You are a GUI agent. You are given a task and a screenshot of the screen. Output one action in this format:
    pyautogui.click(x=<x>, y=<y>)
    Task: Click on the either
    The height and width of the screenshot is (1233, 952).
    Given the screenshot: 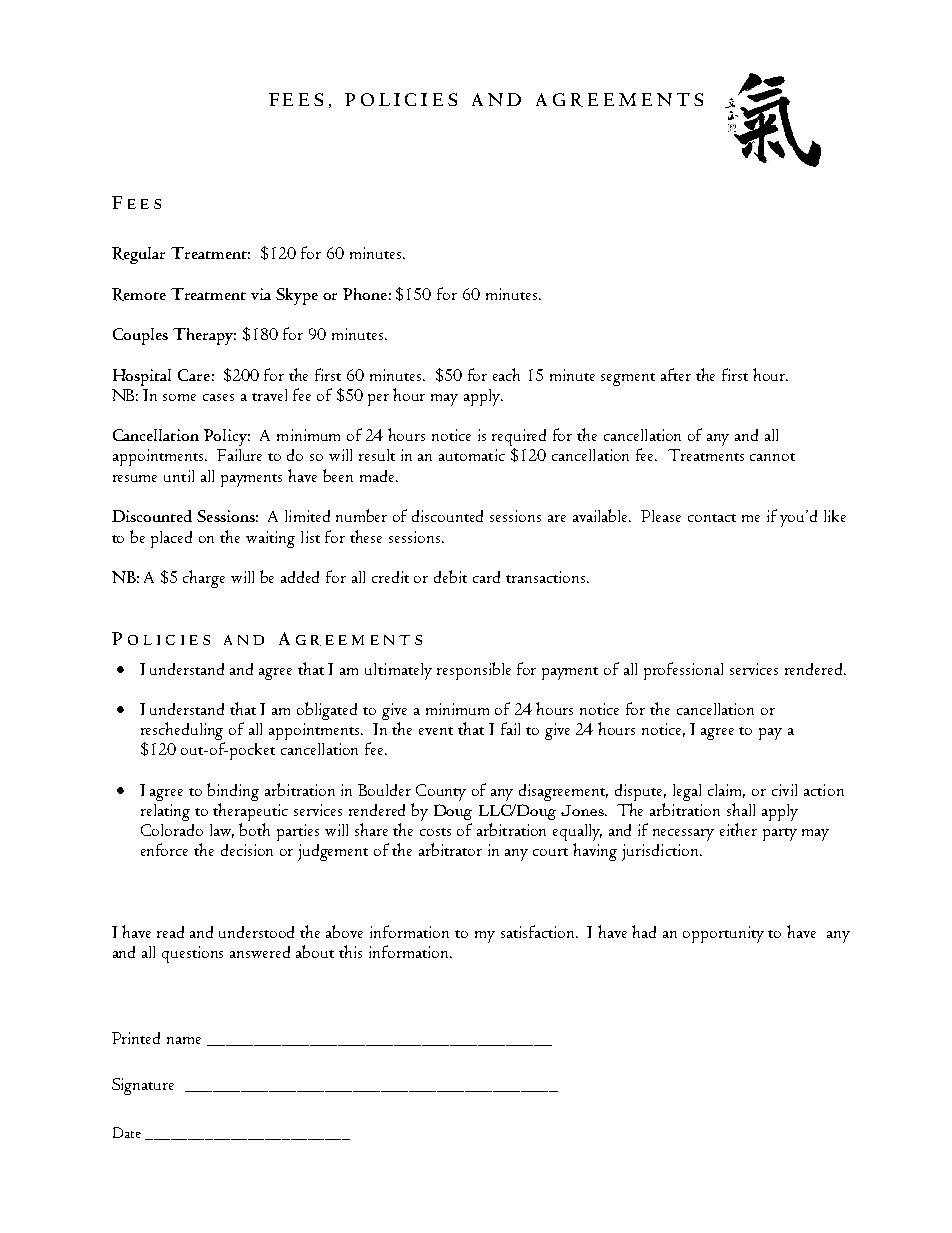 What is the action you would take?
    pyautogui.click(x=738, y=829)
